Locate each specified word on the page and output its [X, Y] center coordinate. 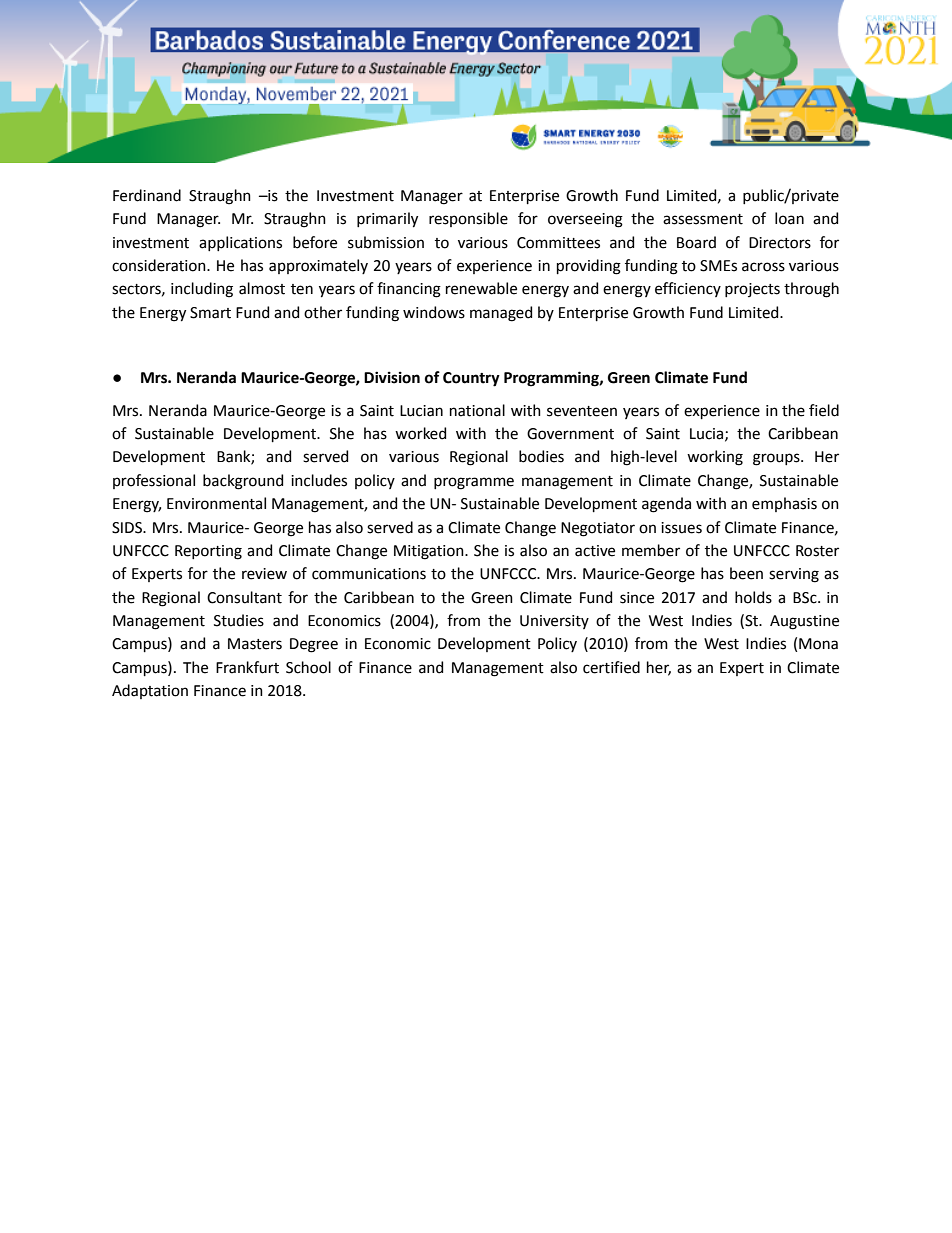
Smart [210, 313]
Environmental [216, 503]
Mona [818, 644]
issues [681, 528]
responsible [468, 219]
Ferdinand [147, 195]
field [824, 410]
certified [611, 667]
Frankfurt [247, 667]
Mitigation [430, 552]
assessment [703, 219]
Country [471, 379]
